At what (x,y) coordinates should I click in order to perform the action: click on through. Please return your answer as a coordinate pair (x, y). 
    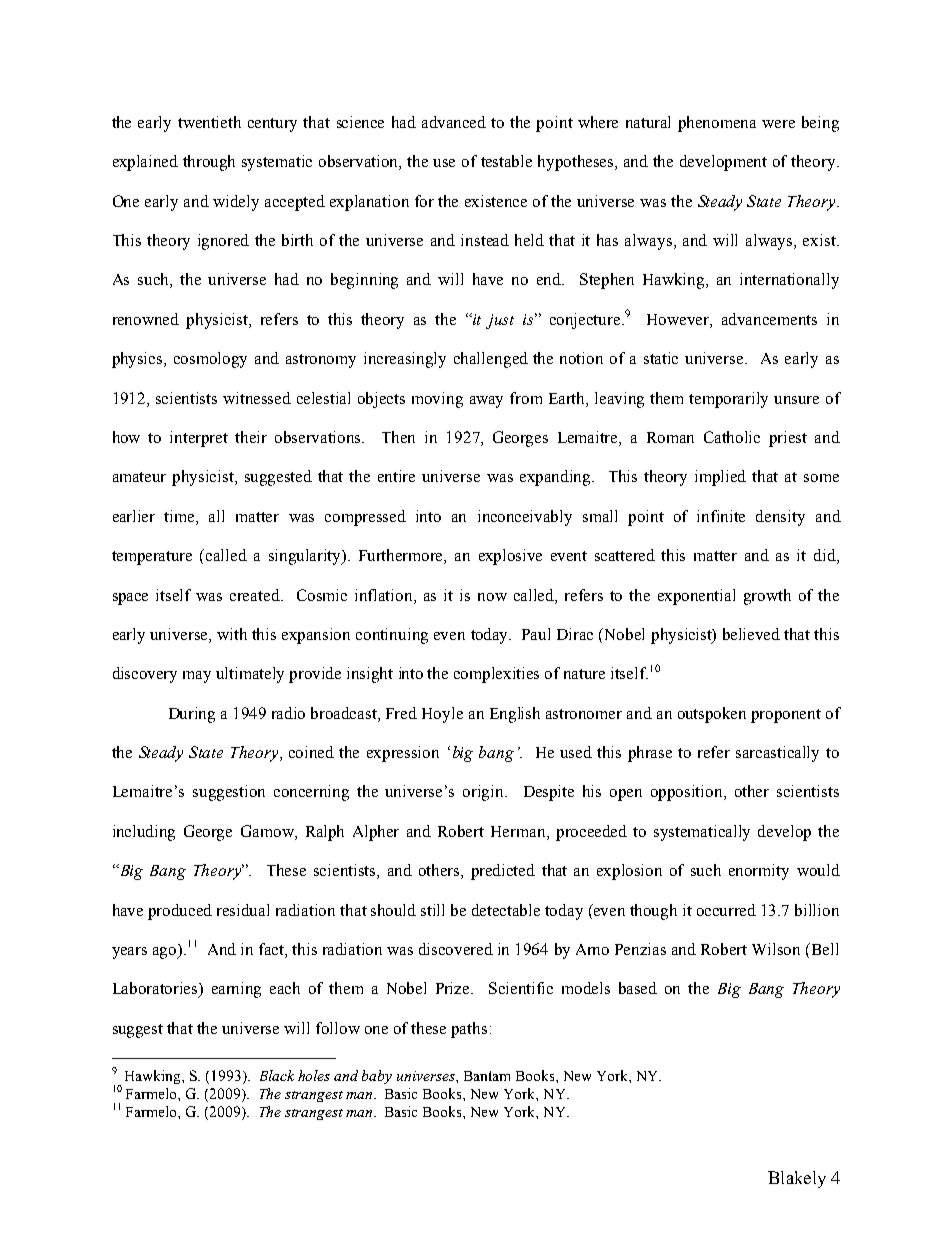
    Looking at the image, I should click on (209, 163).
